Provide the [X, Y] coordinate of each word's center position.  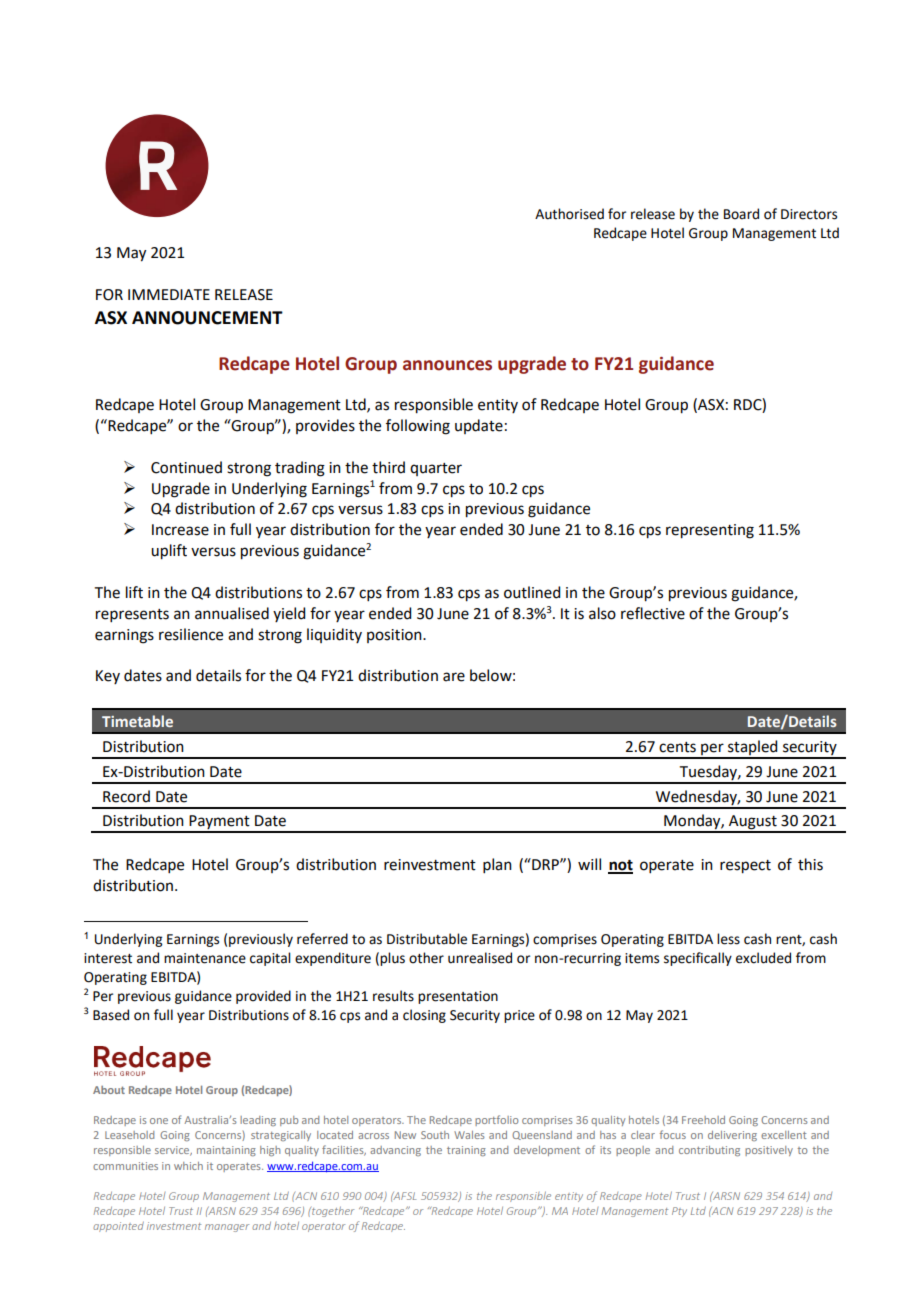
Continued [186, 467]
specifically [698, 959]
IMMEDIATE [169, 294]
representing [710, 531]
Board [741, 214]
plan [497, 865]
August [753, 823]
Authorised [569, 214]
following [418, 427]
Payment [219, 823]
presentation [458, 997]
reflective [653, 613]
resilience [191, 634]
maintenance [205, 958]
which [188, 1166]
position [395, 636]
